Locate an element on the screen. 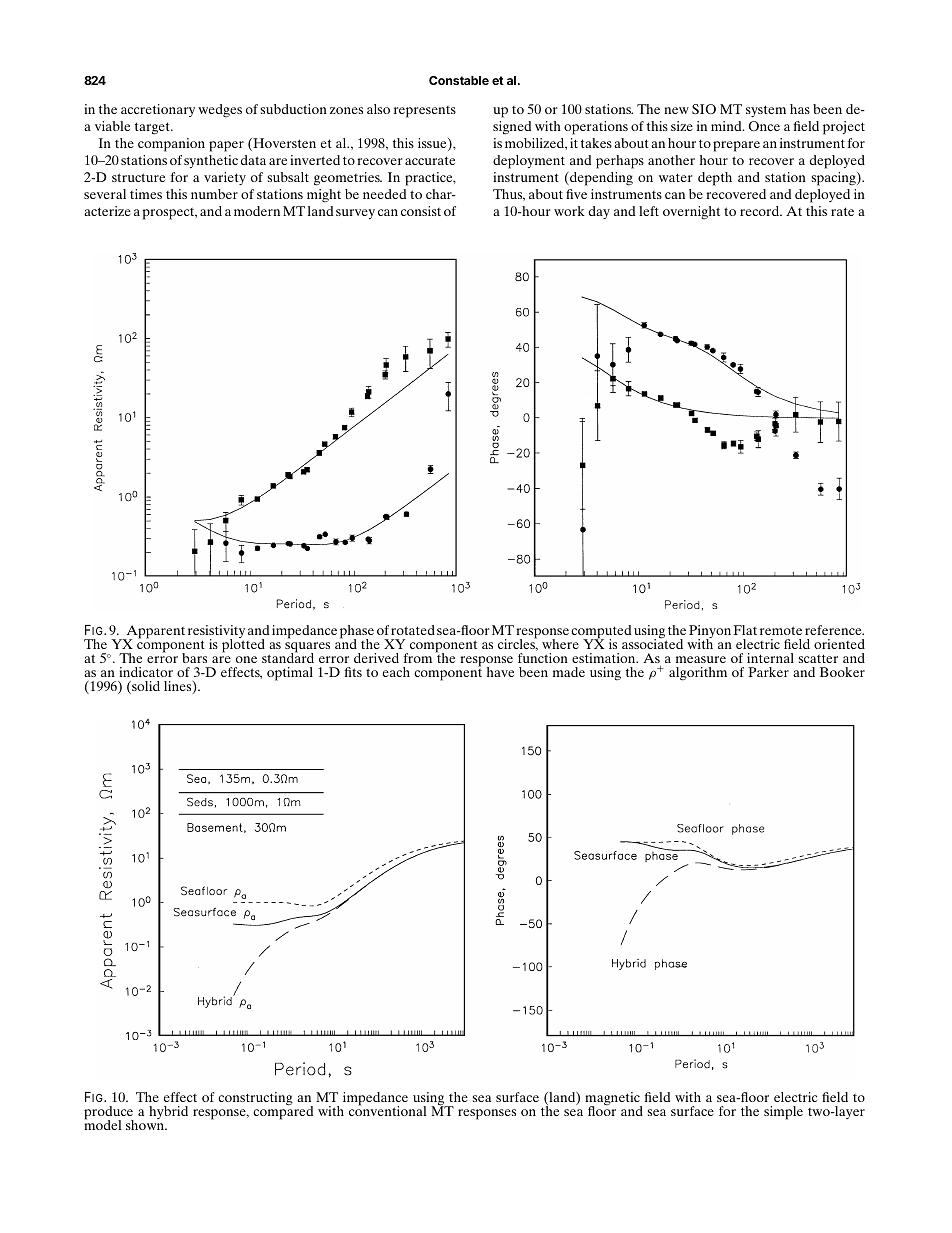 This screenshot has height=1233, width=952. magnetic is located at coordinates (613, 1100).
